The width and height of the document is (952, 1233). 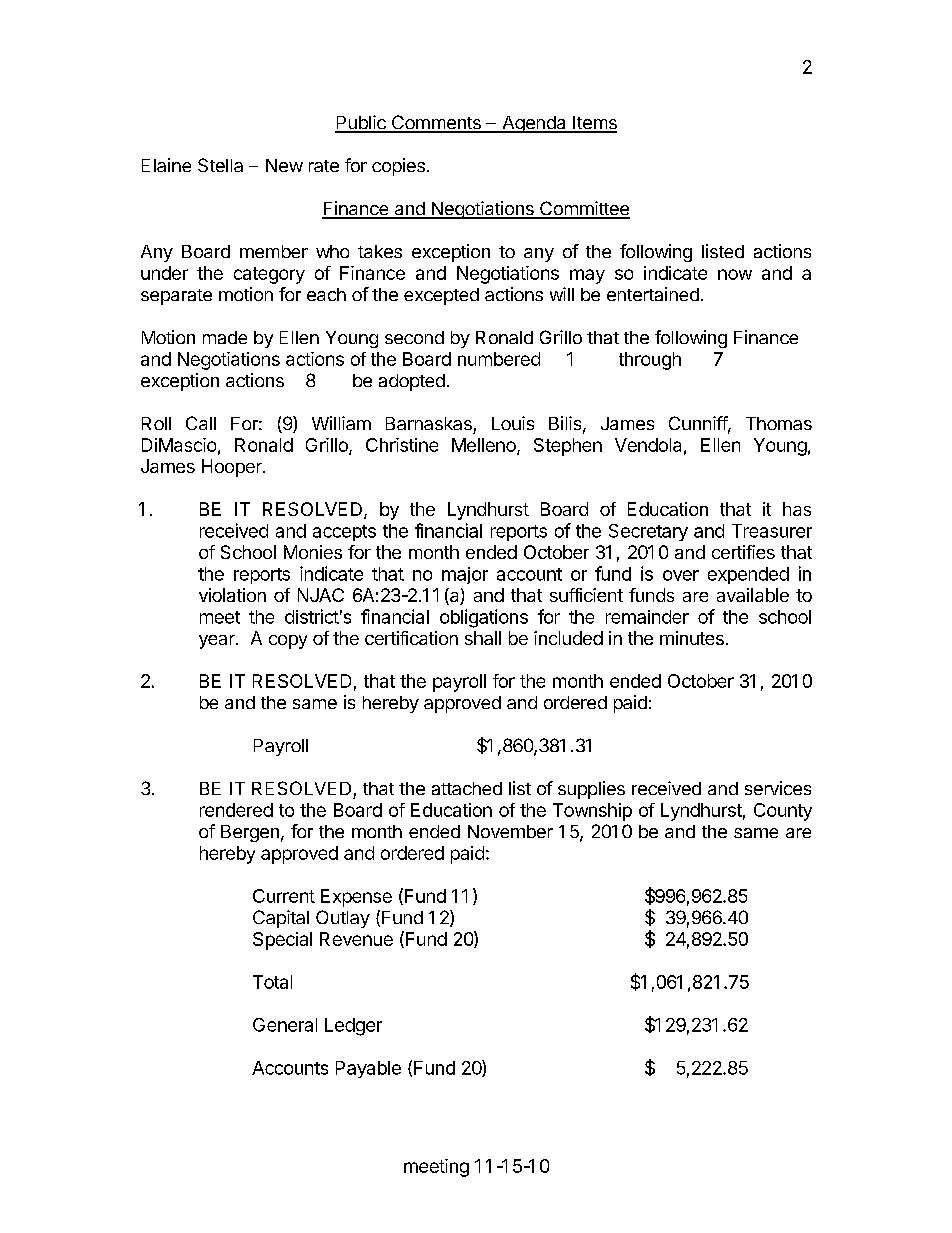 What do you see at coordinates (467, 788) in the document?
I see `attached` at bounding box center [467, 788].
